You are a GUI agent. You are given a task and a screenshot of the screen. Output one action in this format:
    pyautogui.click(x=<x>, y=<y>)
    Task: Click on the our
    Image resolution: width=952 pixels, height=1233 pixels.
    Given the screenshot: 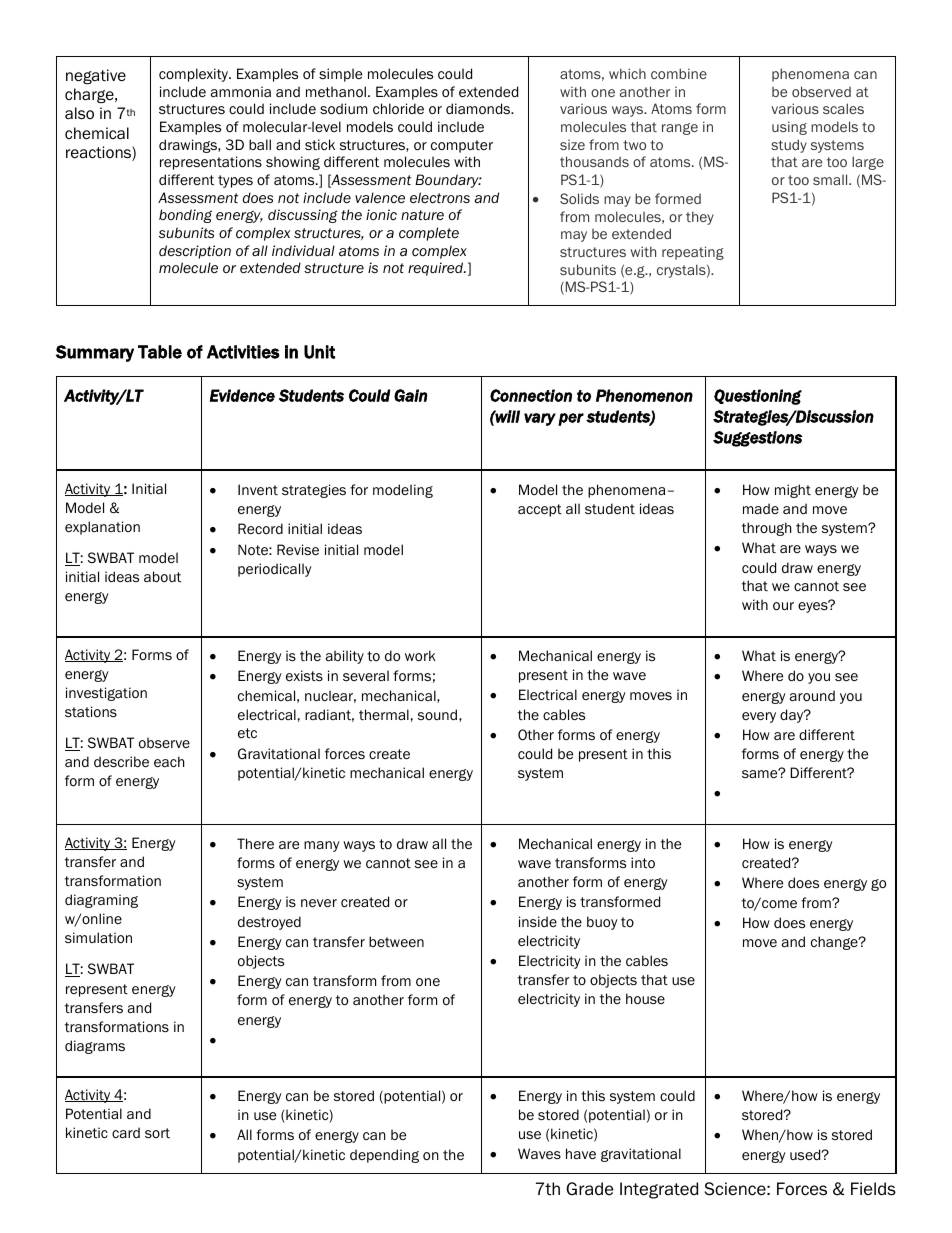 What is the action you would take?
    pyautogui.click(x=783, y=606)
